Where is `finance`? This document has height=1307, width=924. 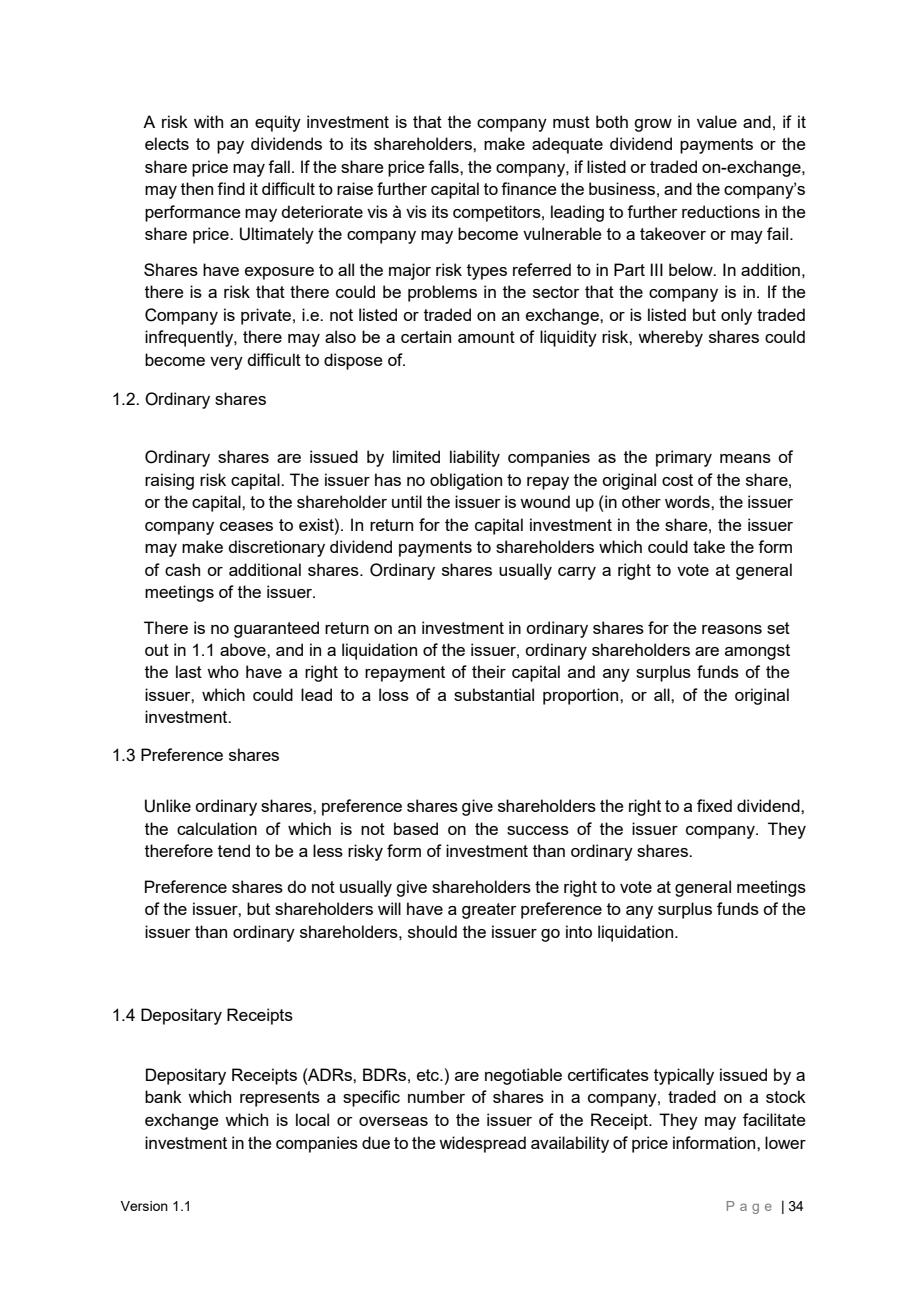 finance is located at coordinates (529, 188).
